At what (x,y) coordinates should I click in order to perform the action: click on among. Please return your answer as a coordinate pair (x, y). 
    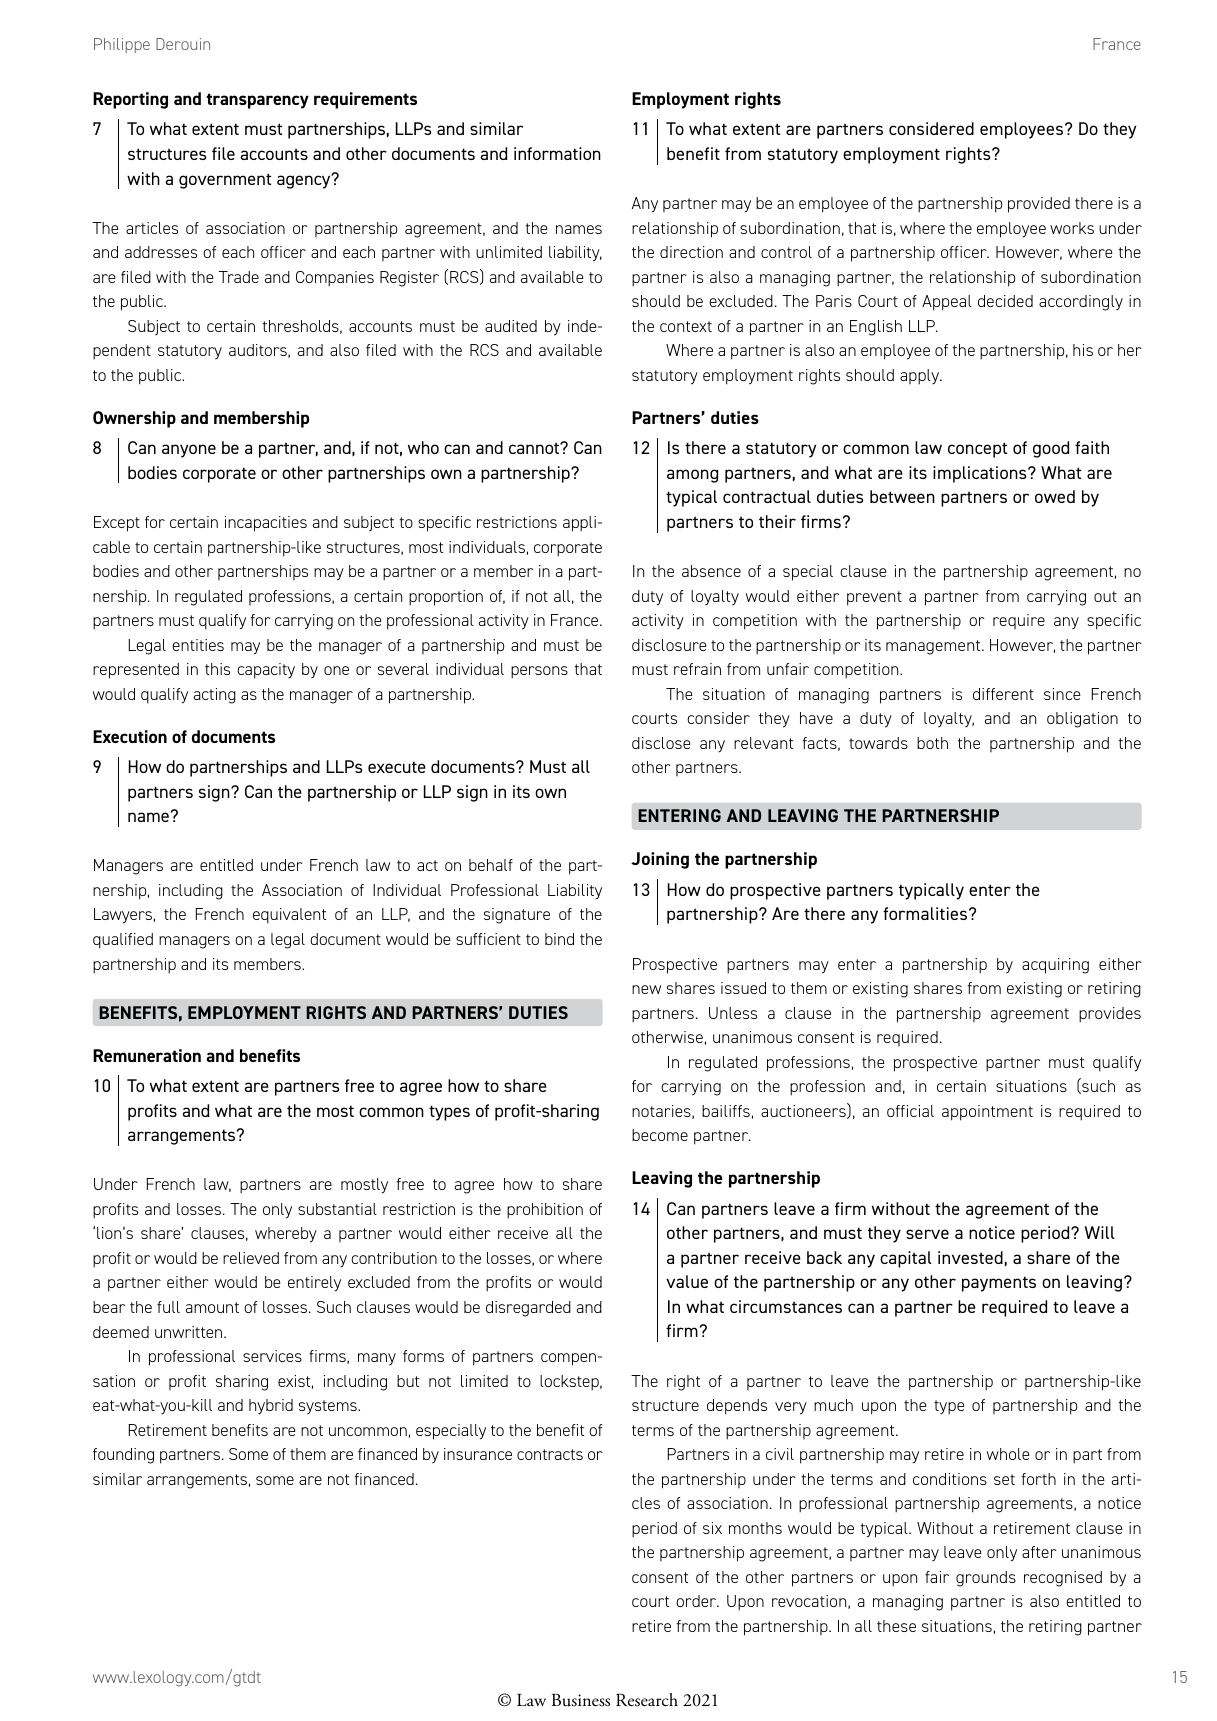
    Looking at the image, I should click on (692, 476).
